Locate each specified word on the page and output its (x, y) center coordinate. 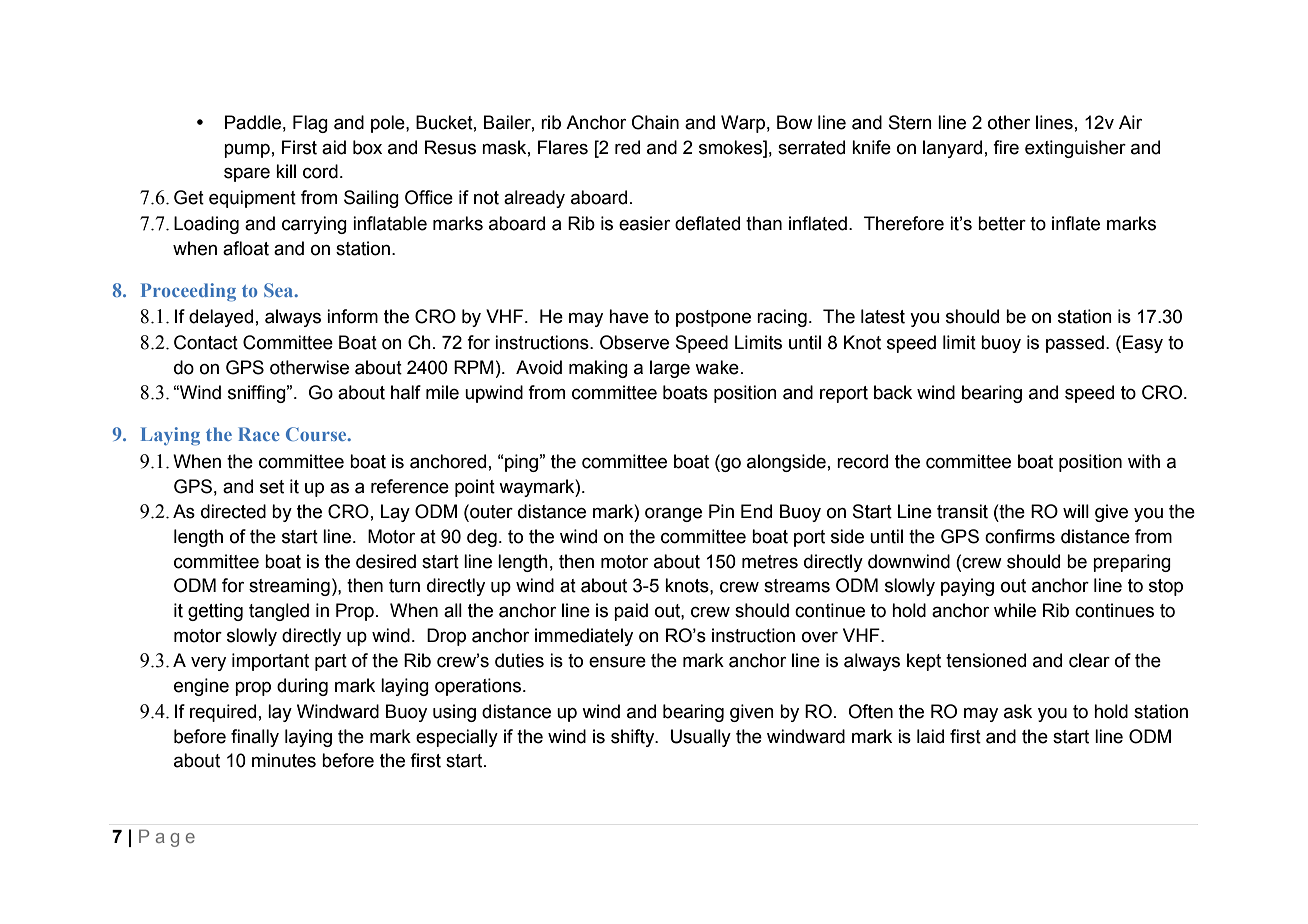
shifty (634, 738)
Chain (655, 122)
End (756, 511)
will (1076, 511)
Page (167, 838)
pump (247, 151)
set (272, 487)
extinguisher (1075, 149)
